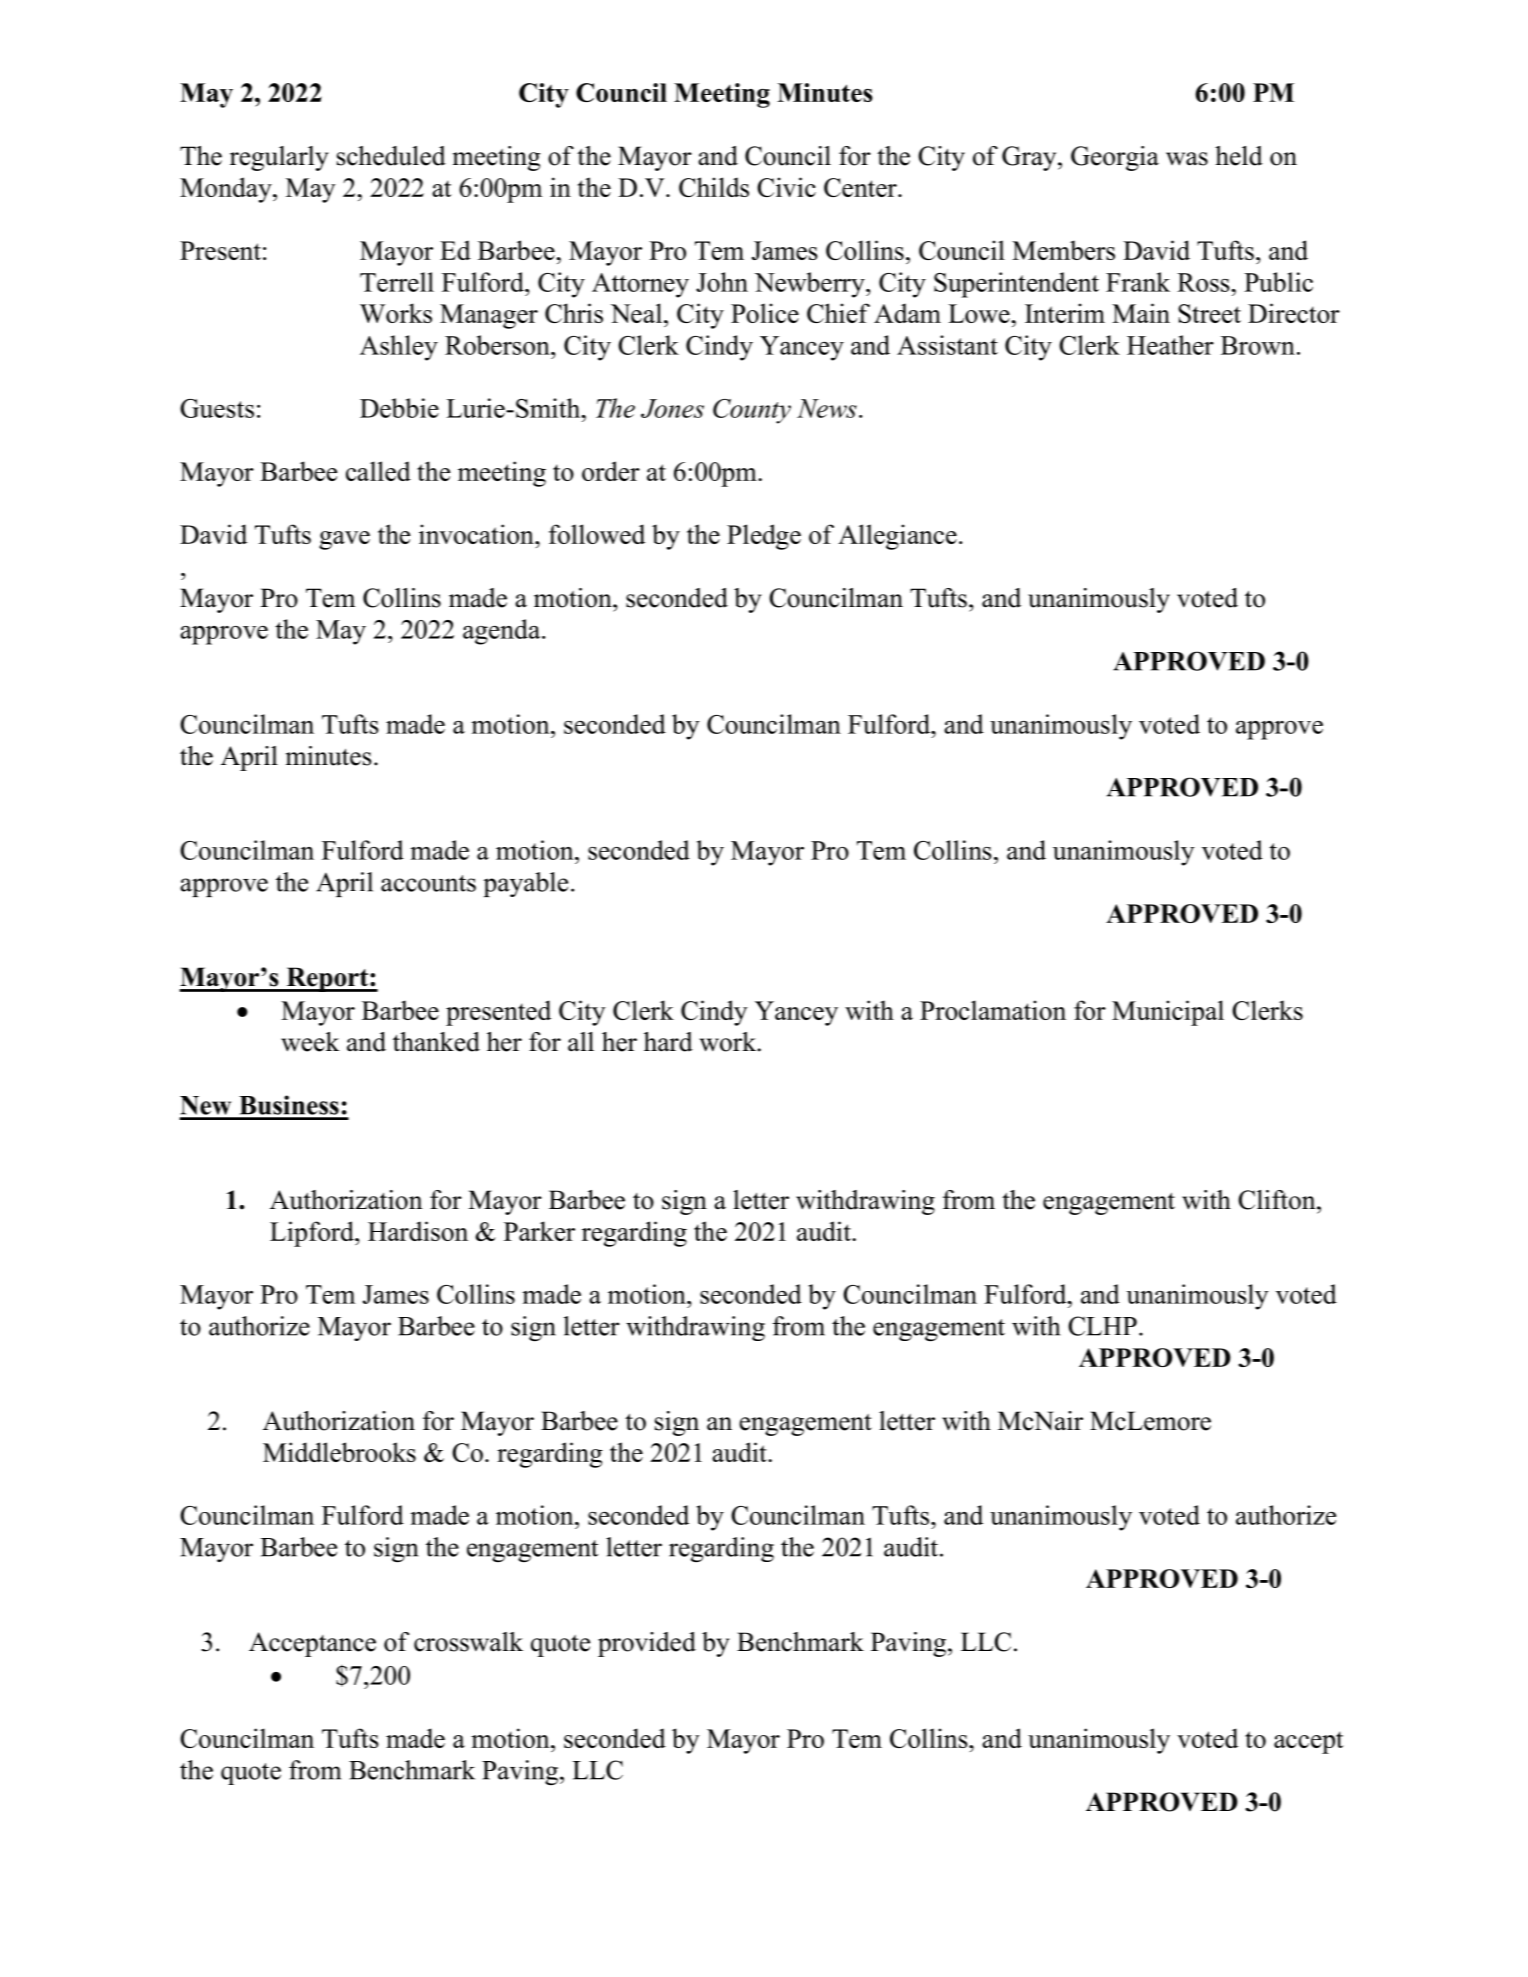 Image resolution: width=1528 pixels, height=1977 pixels. Describe the element at coordinates (539, 1231) in the screenshot. I see `Parker` at that location.
